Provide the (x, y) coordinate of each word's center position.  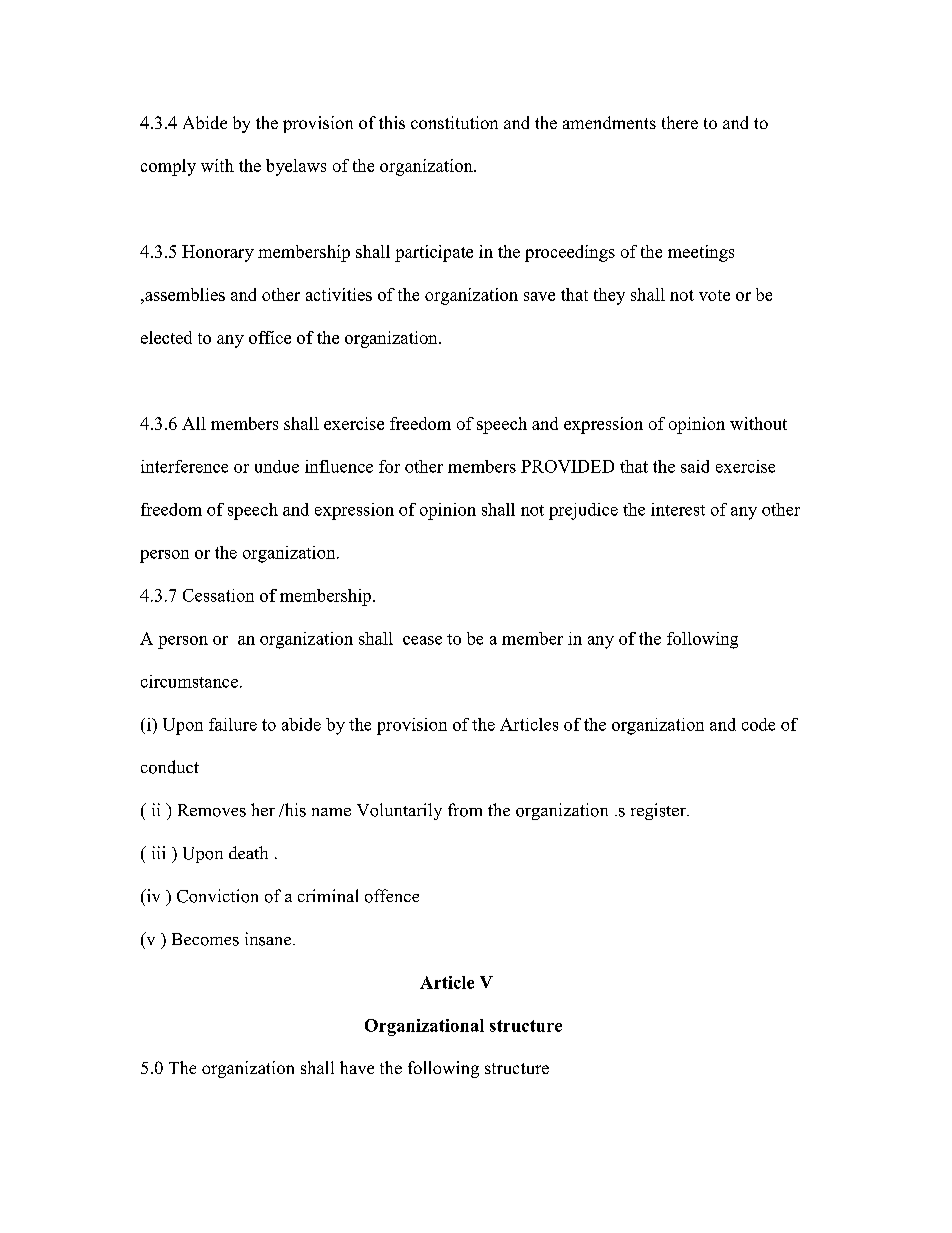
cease (422, 640)
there (680, 122)
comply (168, 167)
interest (678, 509)
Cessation (218, 595)
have (357, 1067)
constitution (454, 122)
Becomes (205, 939)
